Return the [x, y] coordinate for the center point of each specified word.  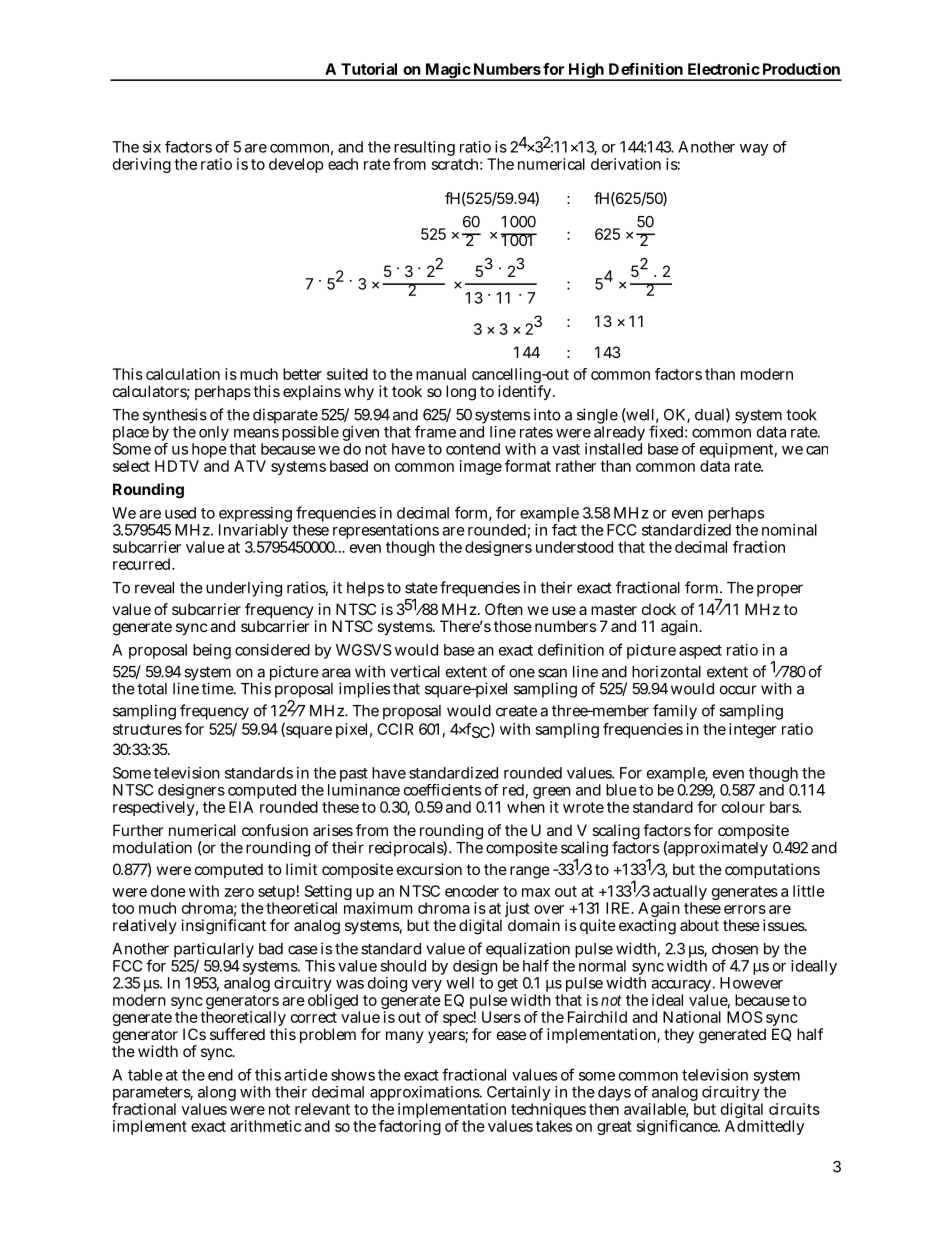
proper [780, 590]
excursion [429, 869]
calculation [183, 374]
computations [772, 870]
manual [441, 374]
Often [504, 609]
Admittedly [764, 1127]
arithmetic [265, 1126]
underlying [244, 589]
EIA [241, 807]
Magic [447, 72]
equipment [738, 452]
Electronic [724, 69]
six [152, 147]
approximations [426, 1095]
